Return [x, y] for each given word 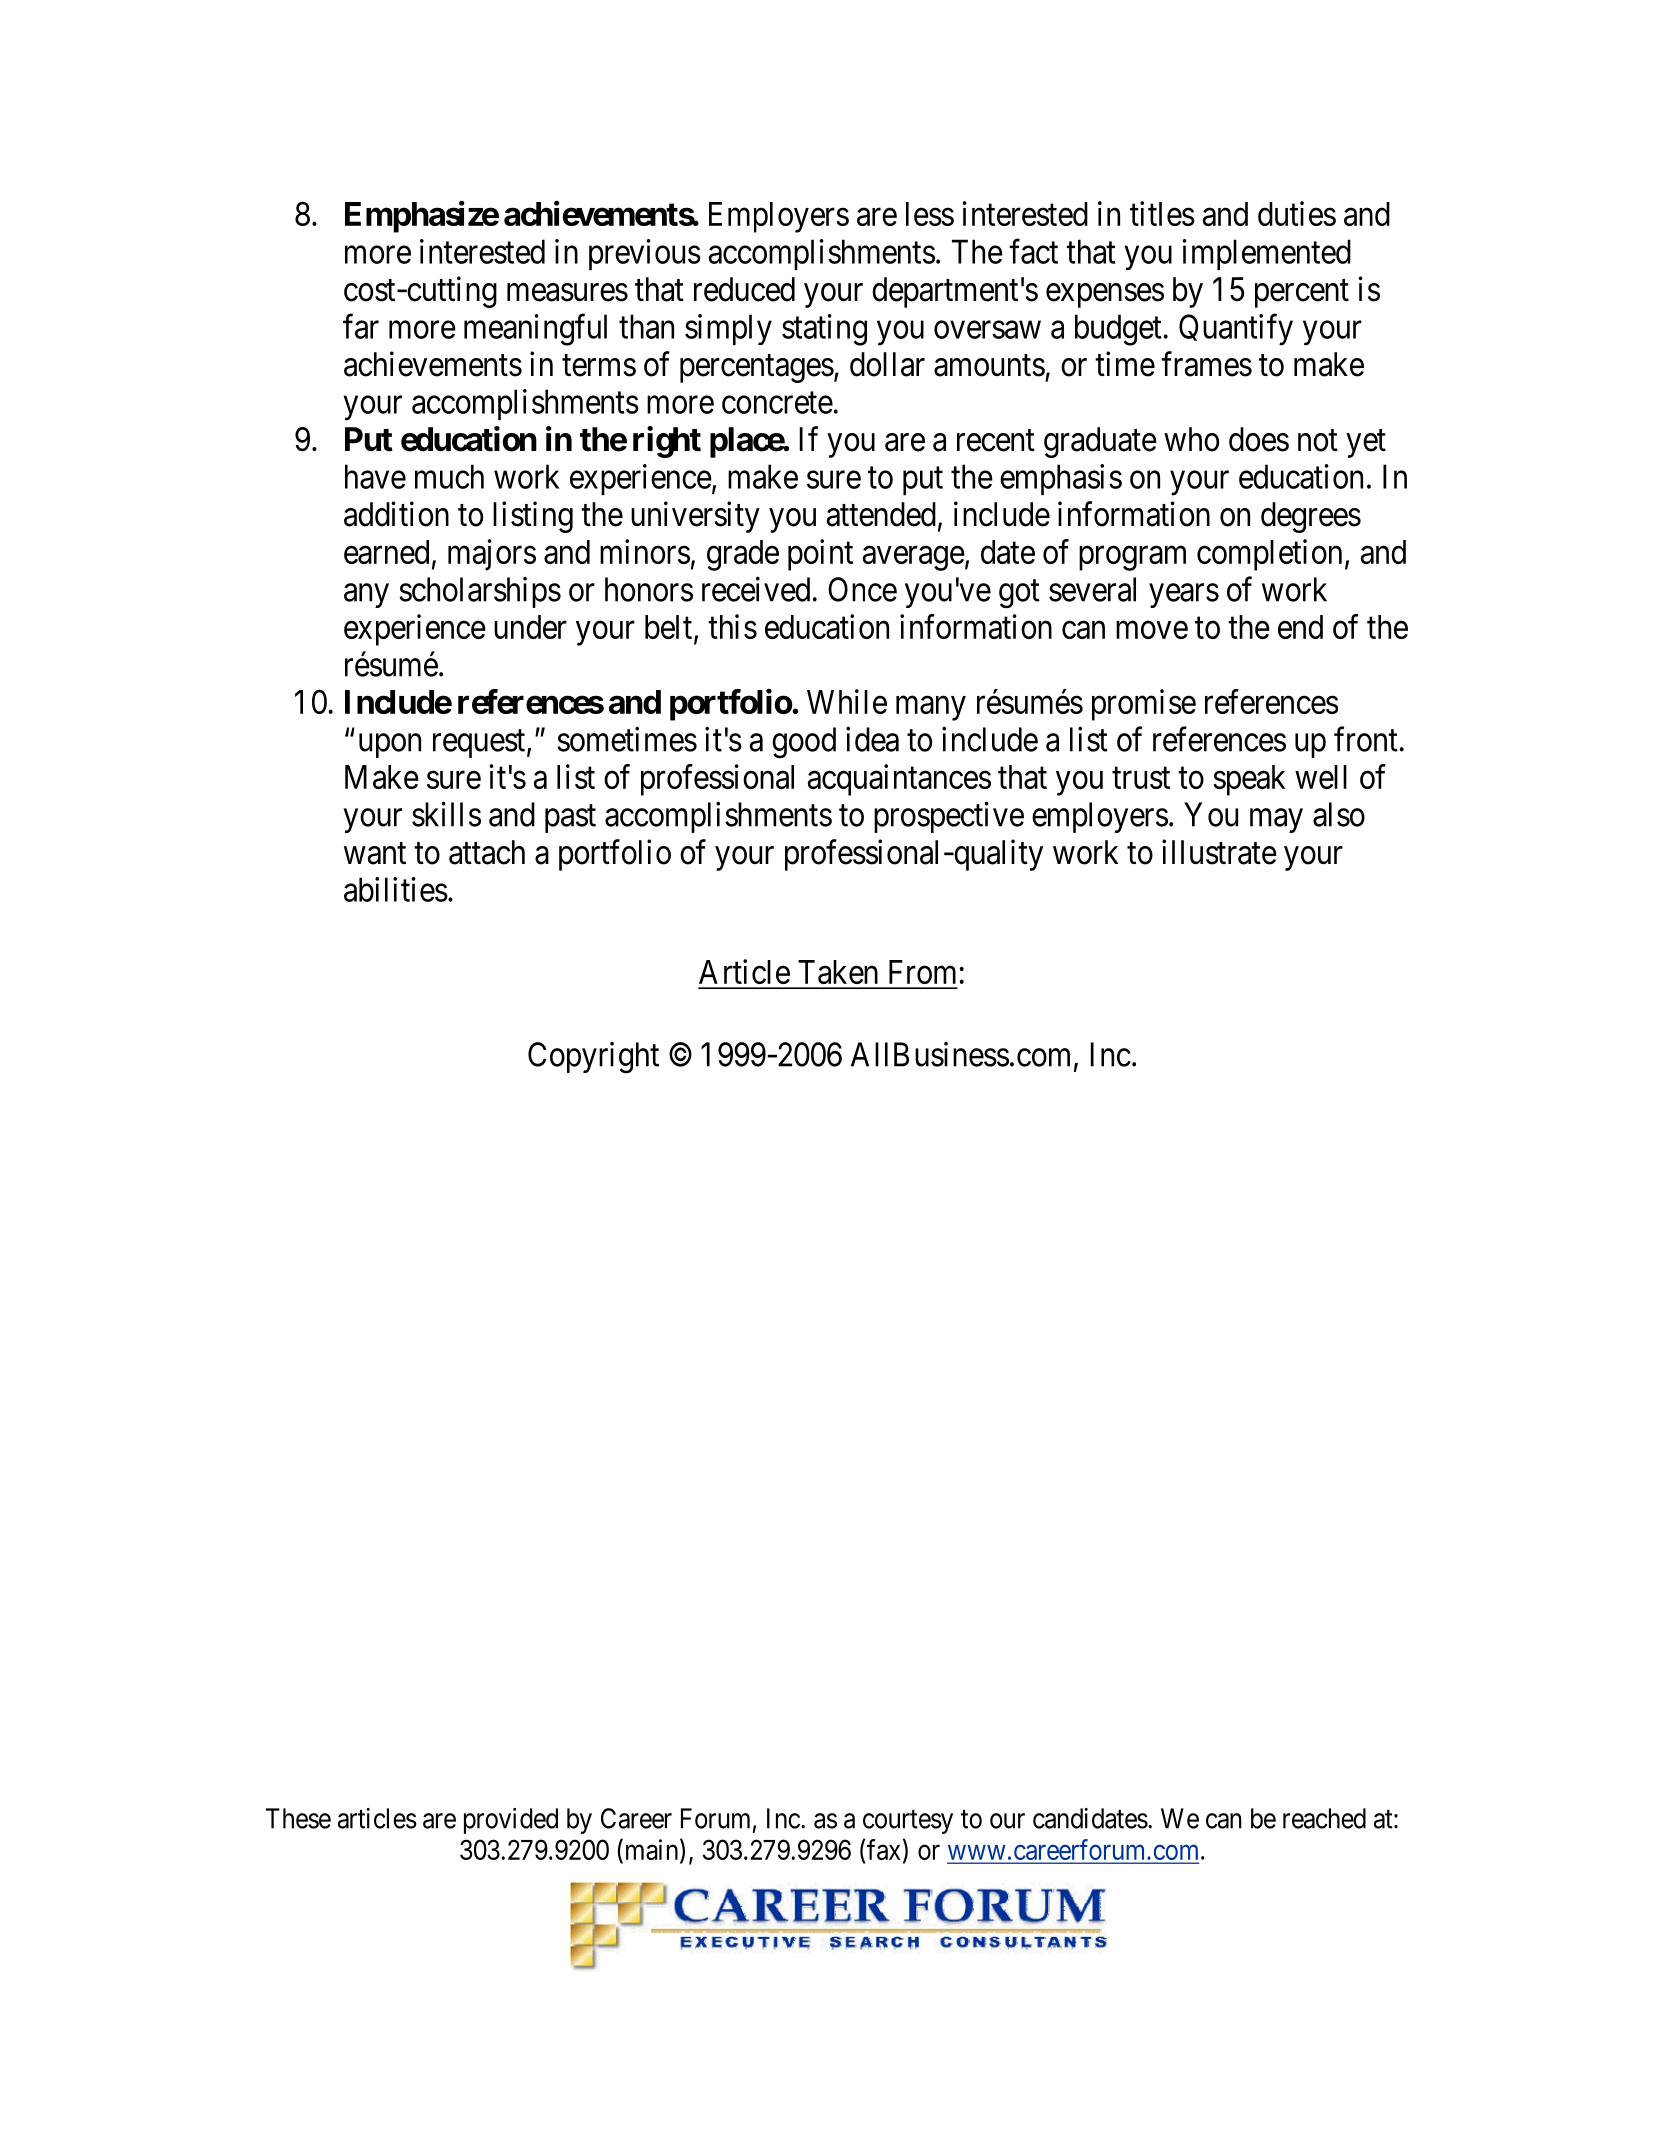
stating [824, 330]
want [375, 854]
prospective [949, 817]
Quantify [1236, 330]
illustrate [1219, 852]
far [361, 326]
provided [511, 1821]
